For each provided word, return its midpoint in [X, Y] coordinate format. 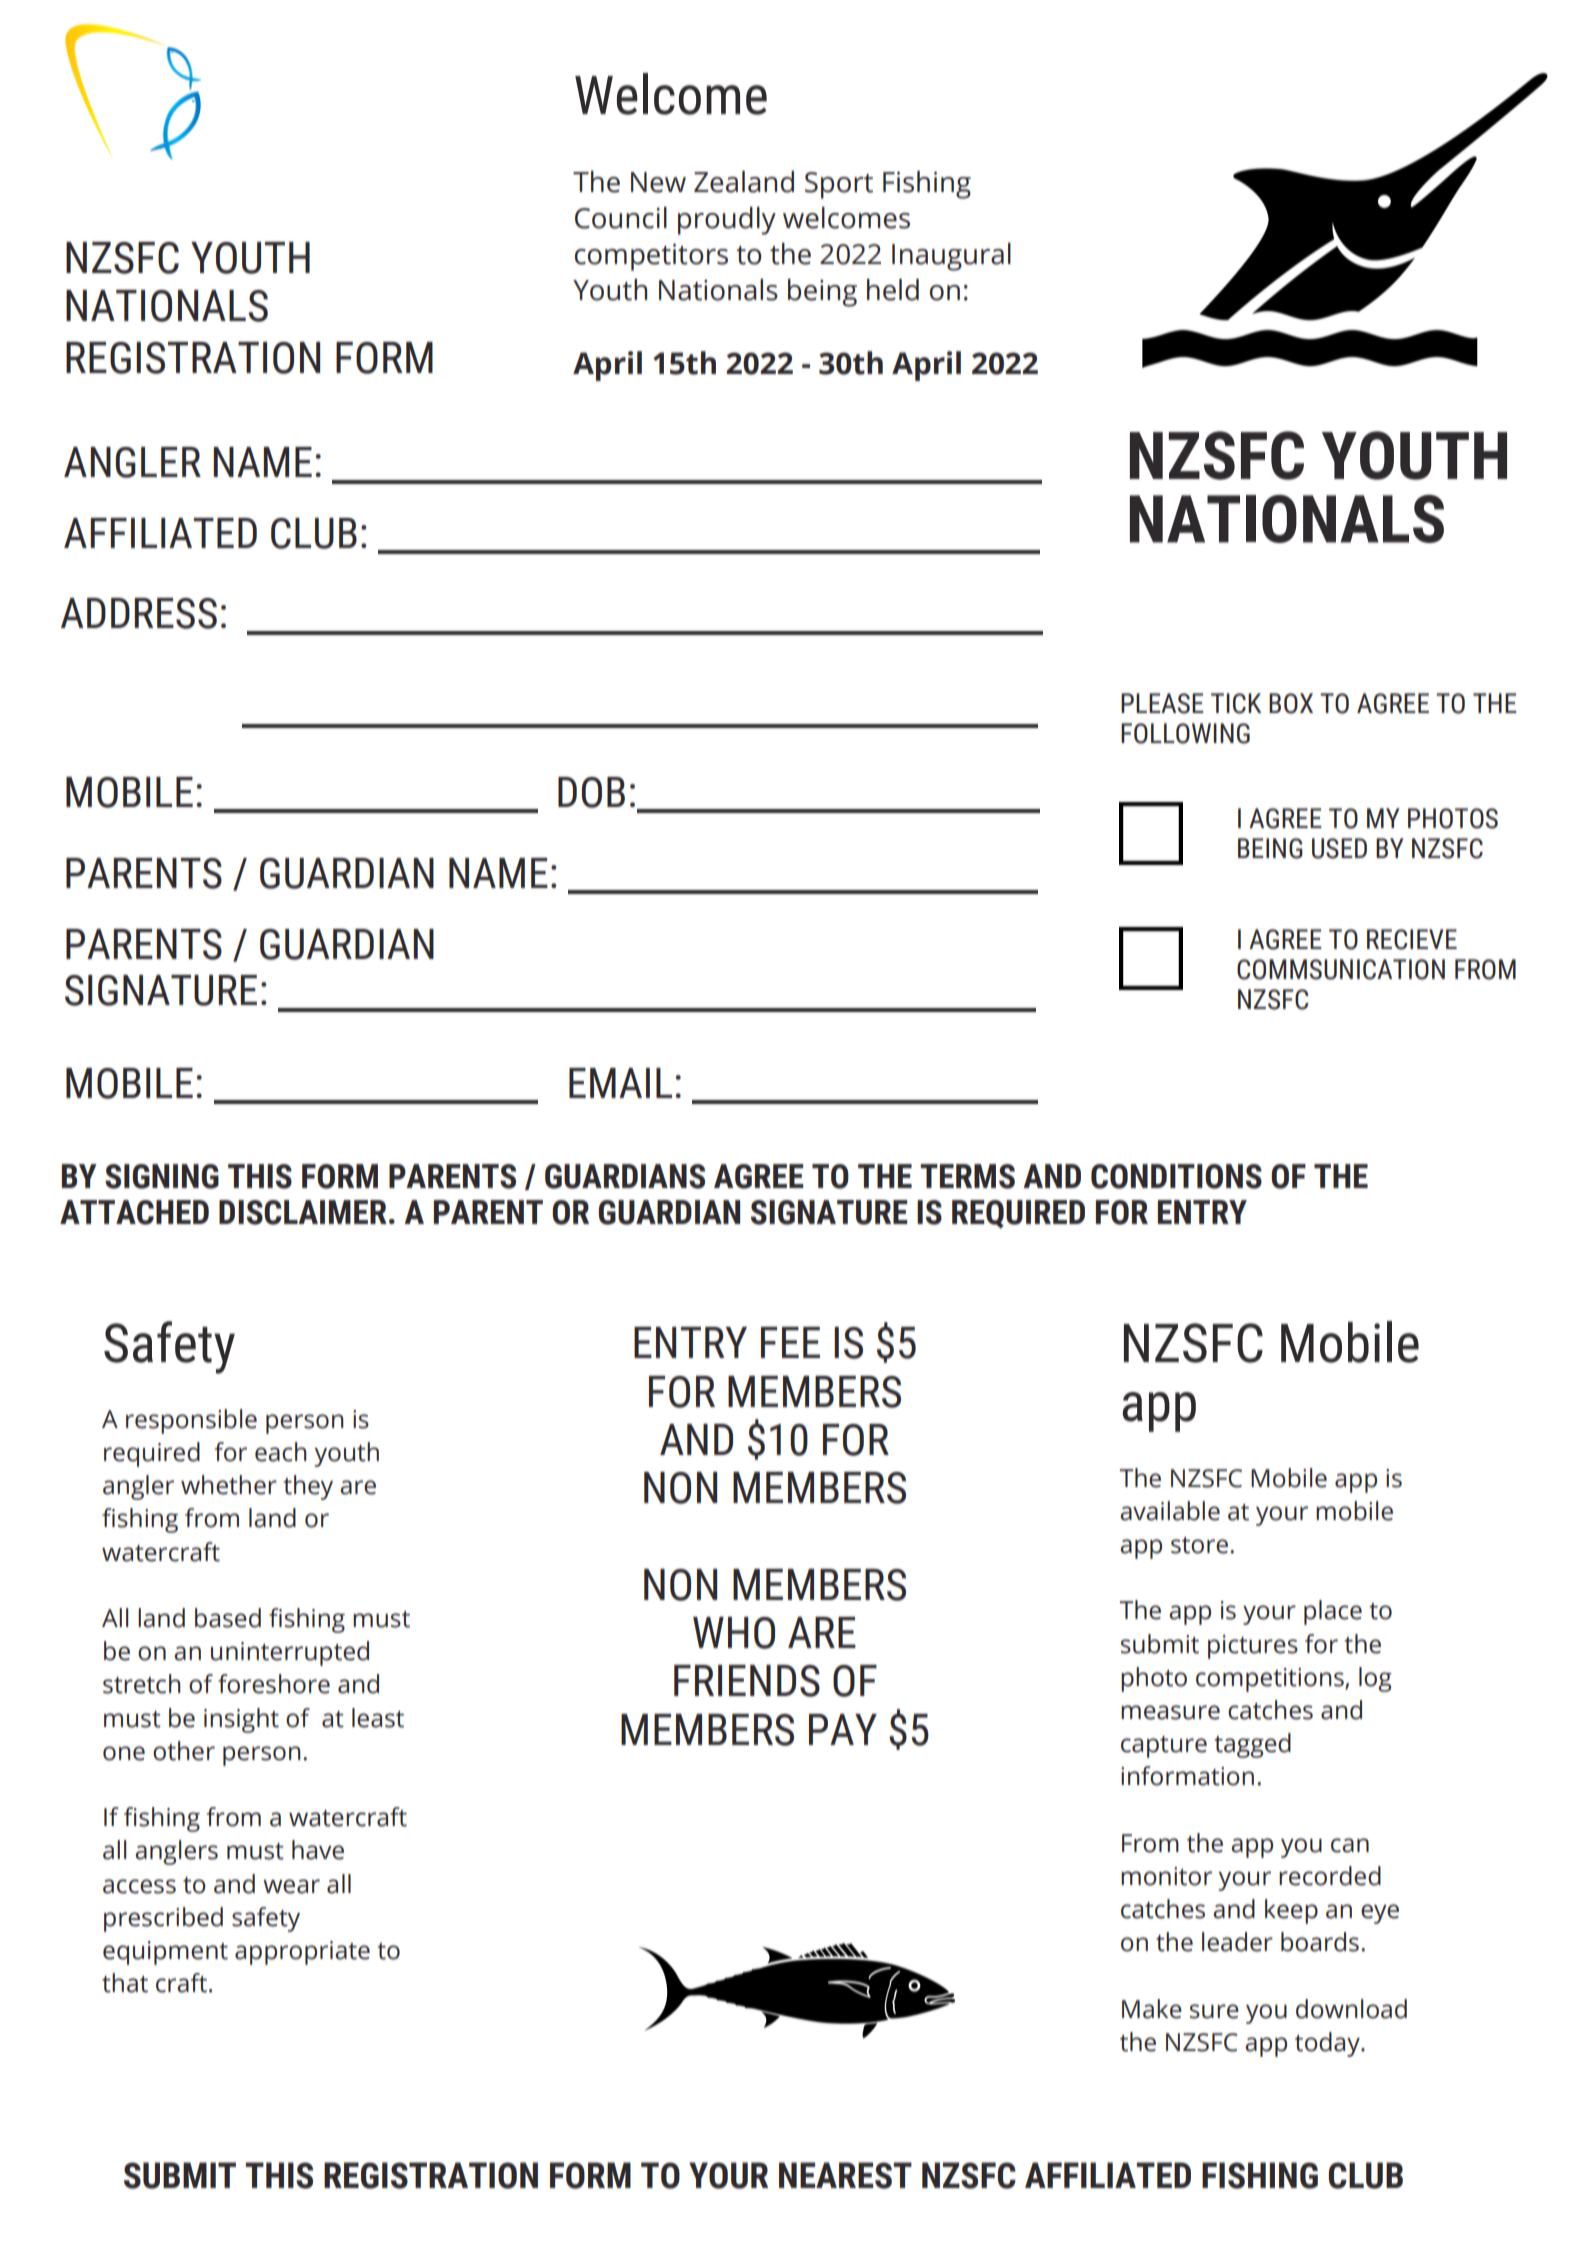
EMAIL [620, 1083]
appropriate [302, 1953]
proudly [727, 221]
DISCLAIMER [303, 1212]
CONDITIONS [1176, 1176]
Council [621, 218]
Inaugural [951, 257]
